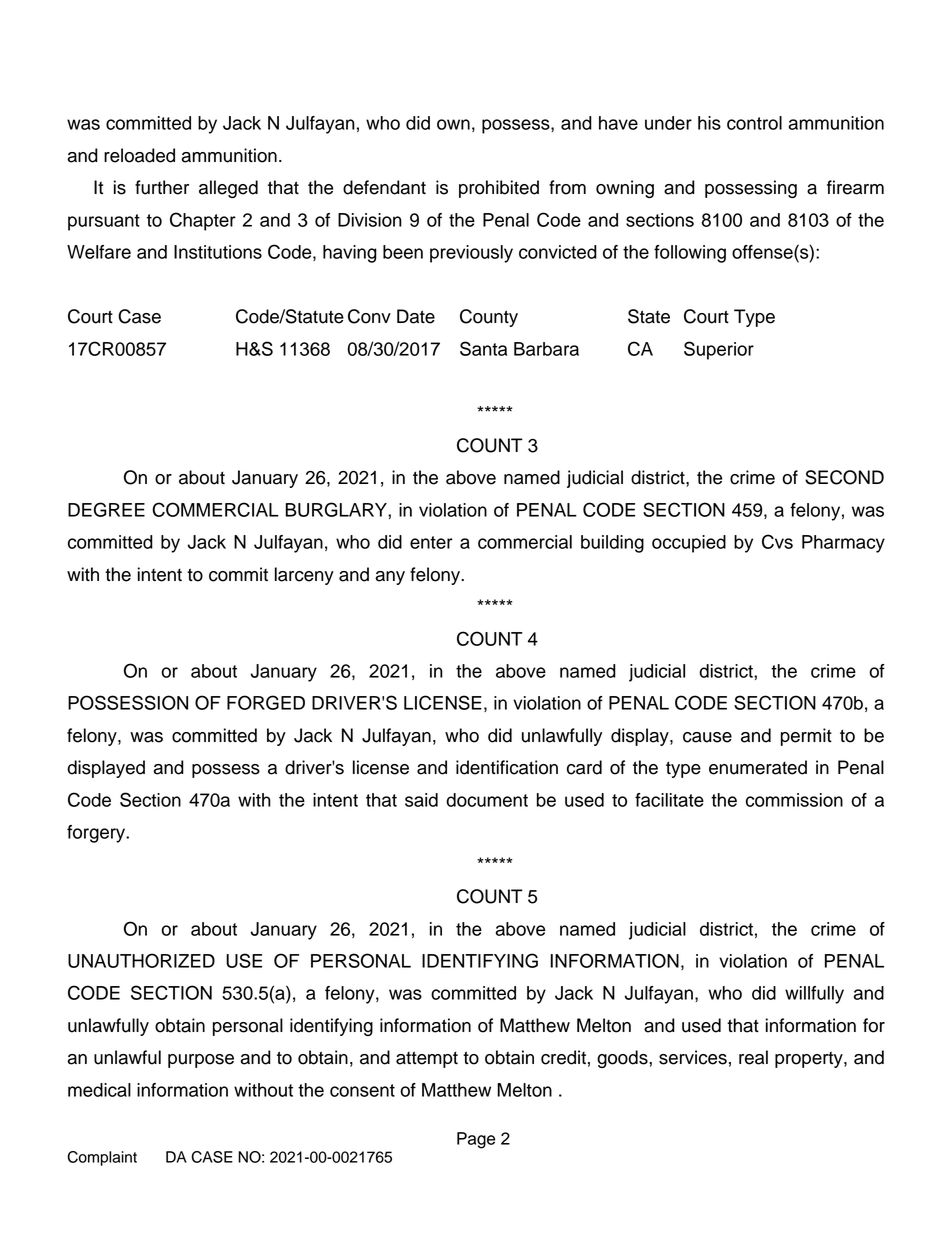  Describe the element at coordinates (794, 800) in the page. I see `commission` at that location.
